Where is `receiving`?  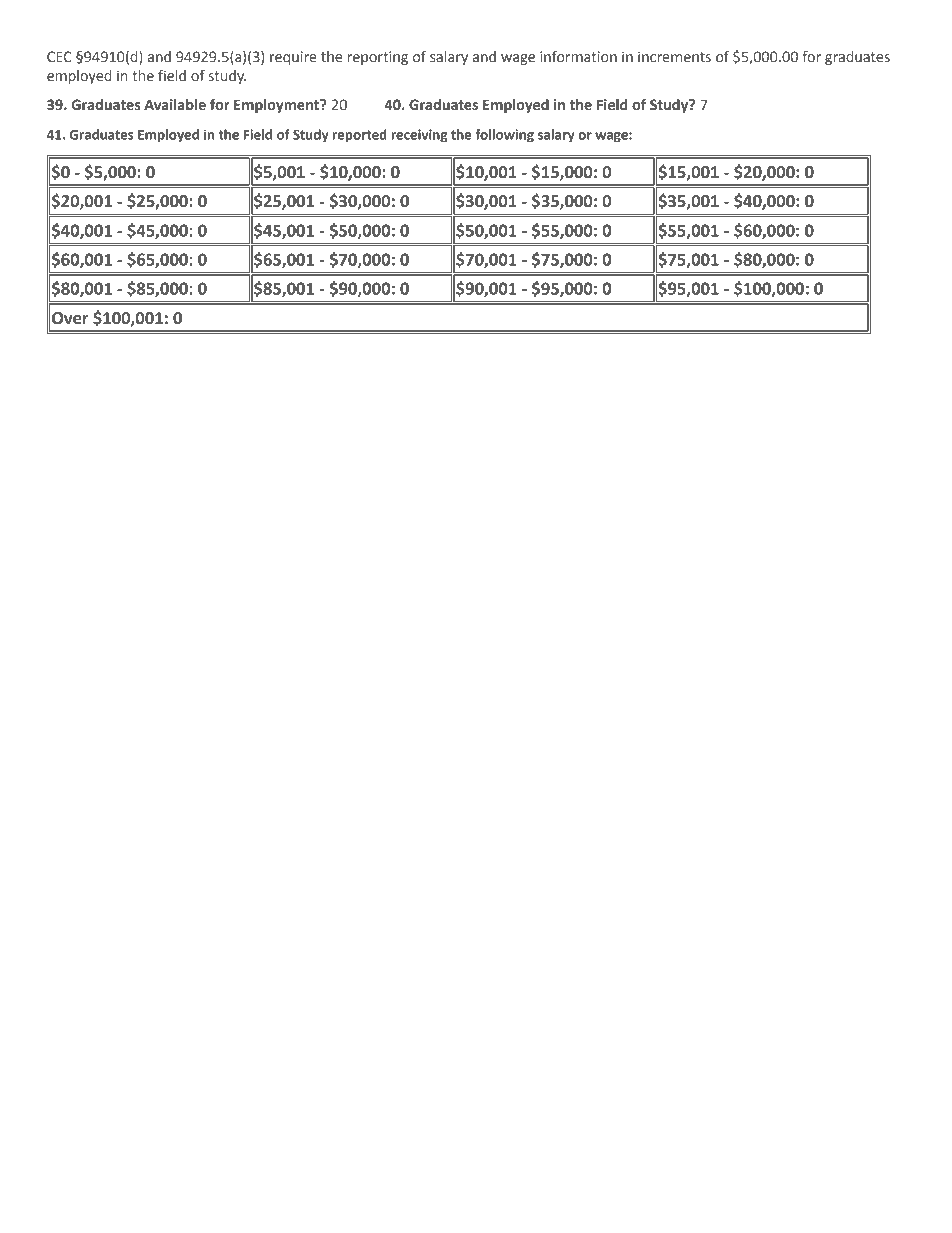 receiving is located at coordinates (419, 136).
